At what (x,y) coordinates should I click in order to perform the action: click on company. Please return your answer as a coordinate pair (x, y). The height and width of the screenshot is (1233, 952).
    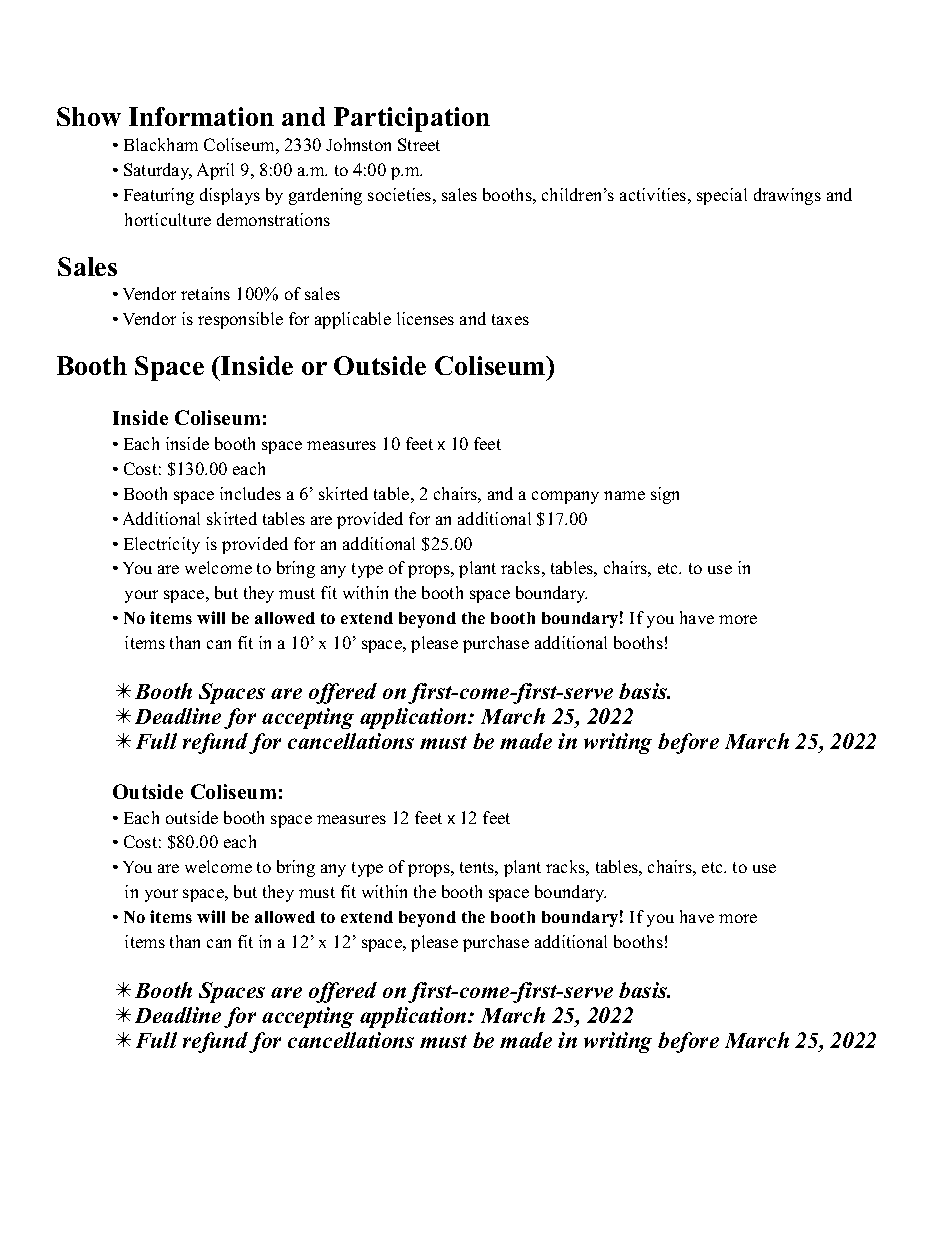
    Looking at the image, I should click on (565, 497).
